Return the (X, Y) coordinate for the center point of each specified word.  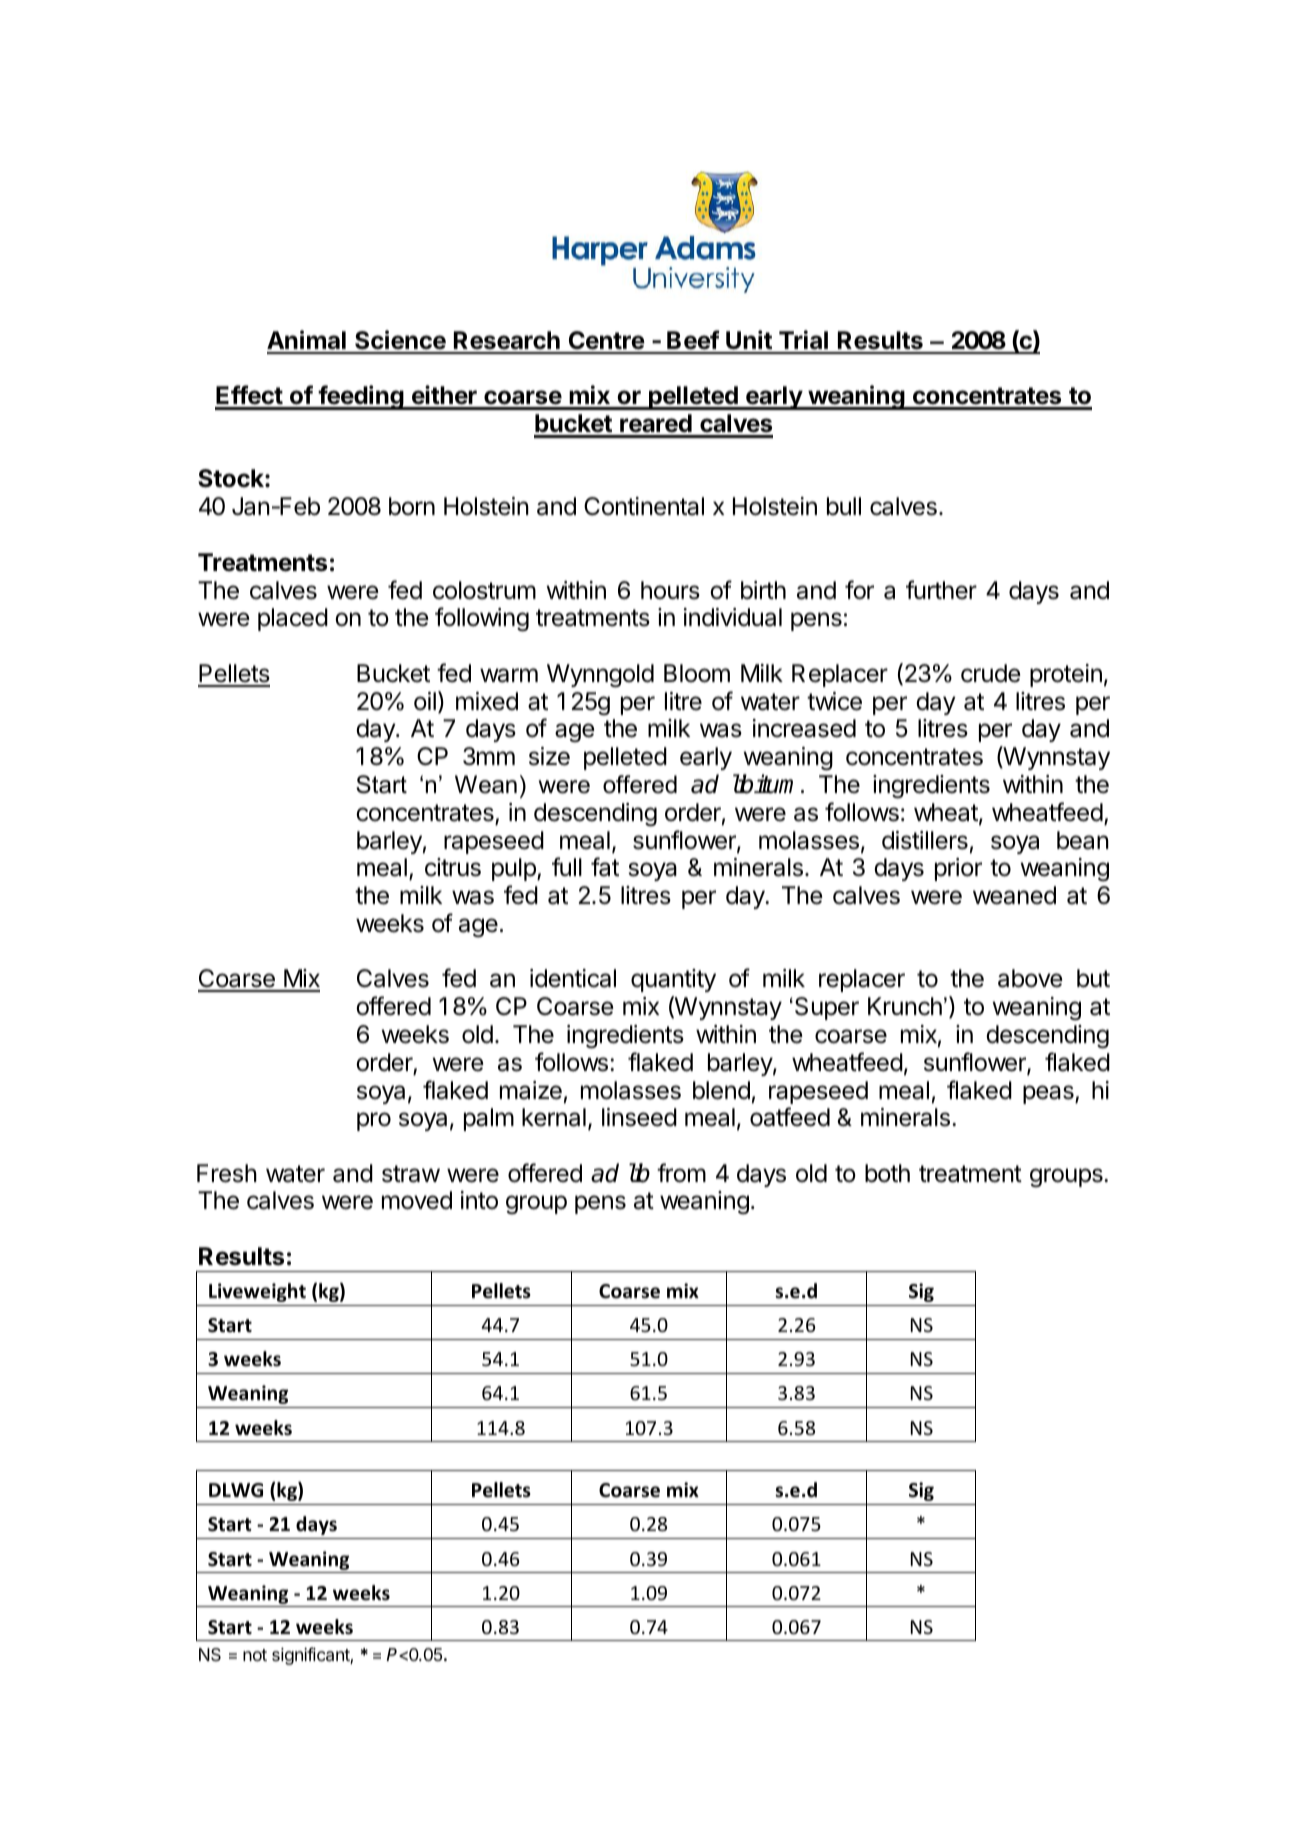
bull (844, 506)
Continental (644, 506)
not (255, 1655)
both (887, 1173)
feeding (361, 397)
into (479, 1200)
